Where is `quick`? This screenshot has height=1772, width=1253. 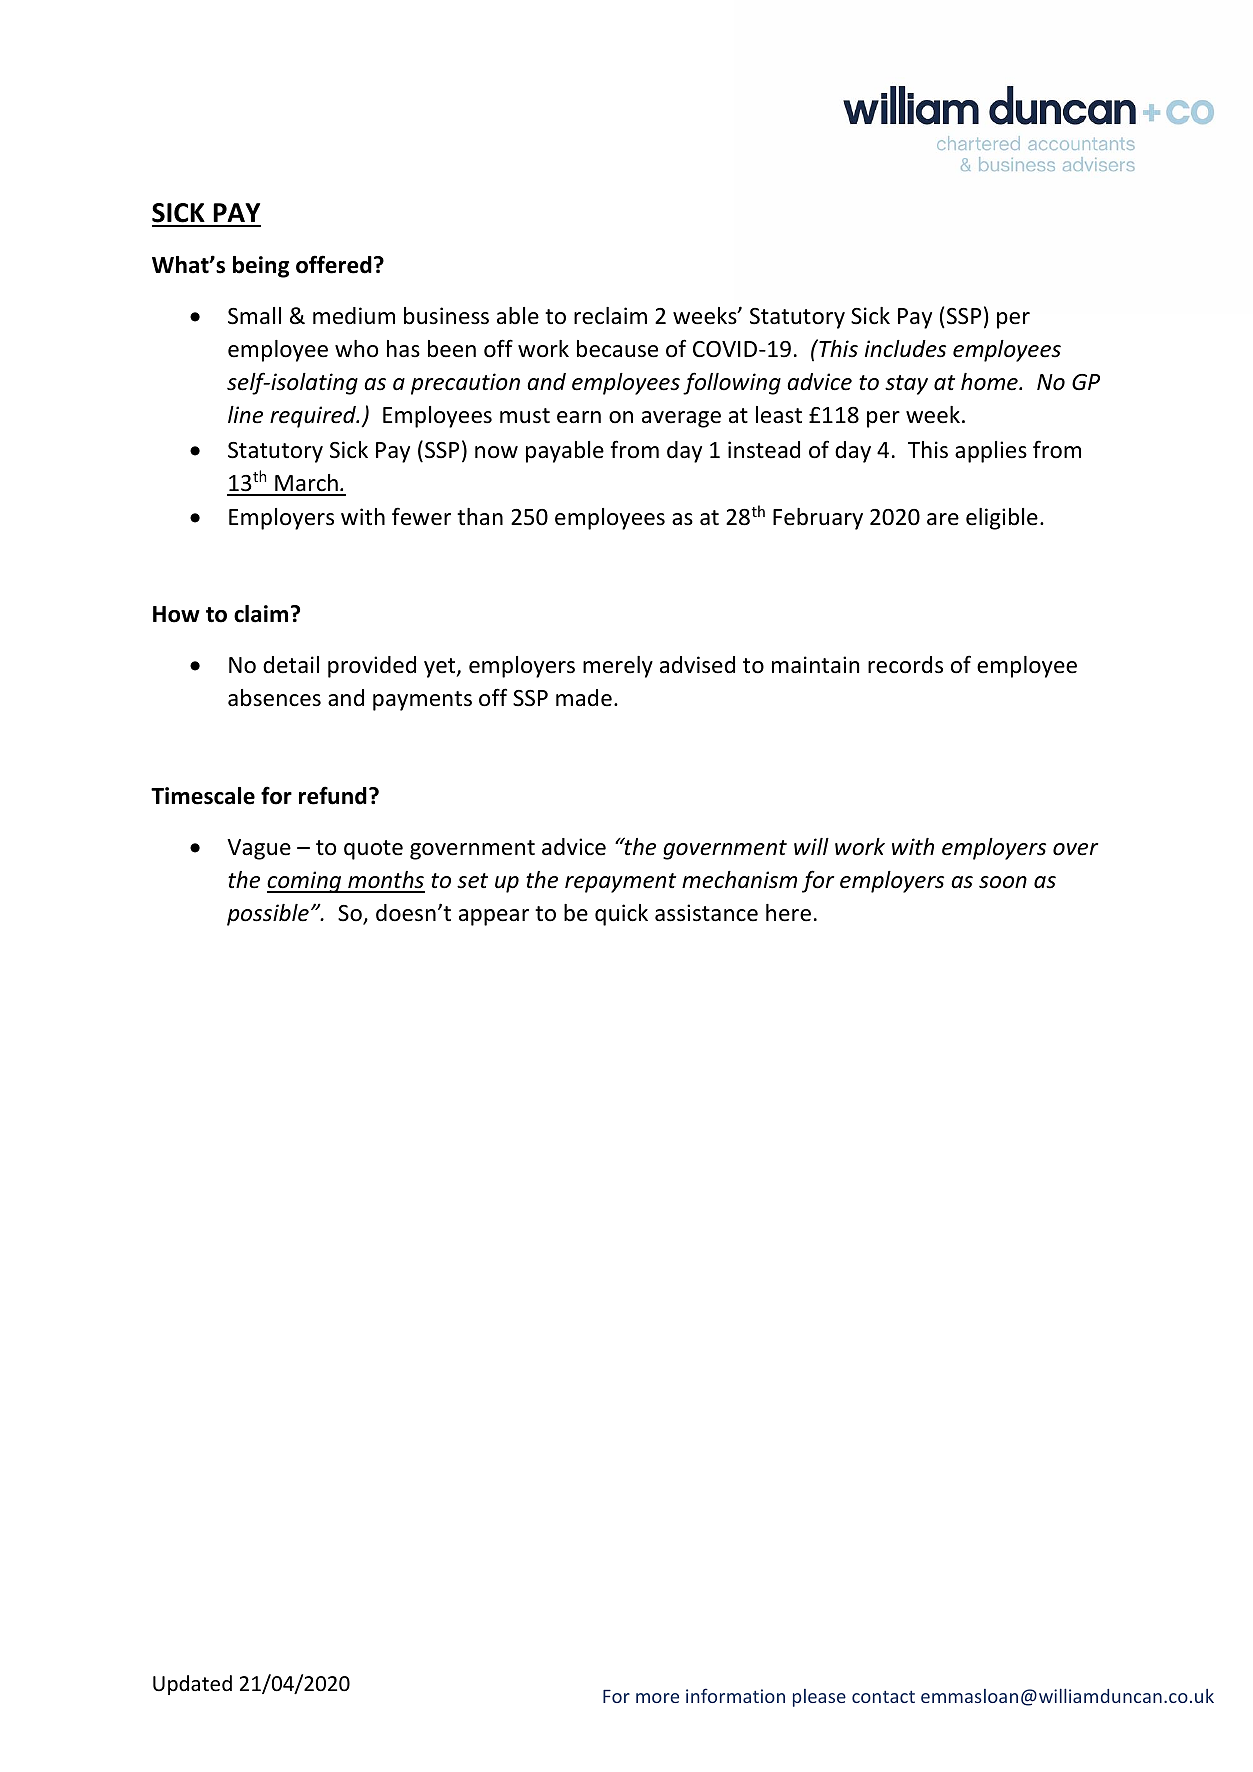
quick is located at coordinates (621, 915).
